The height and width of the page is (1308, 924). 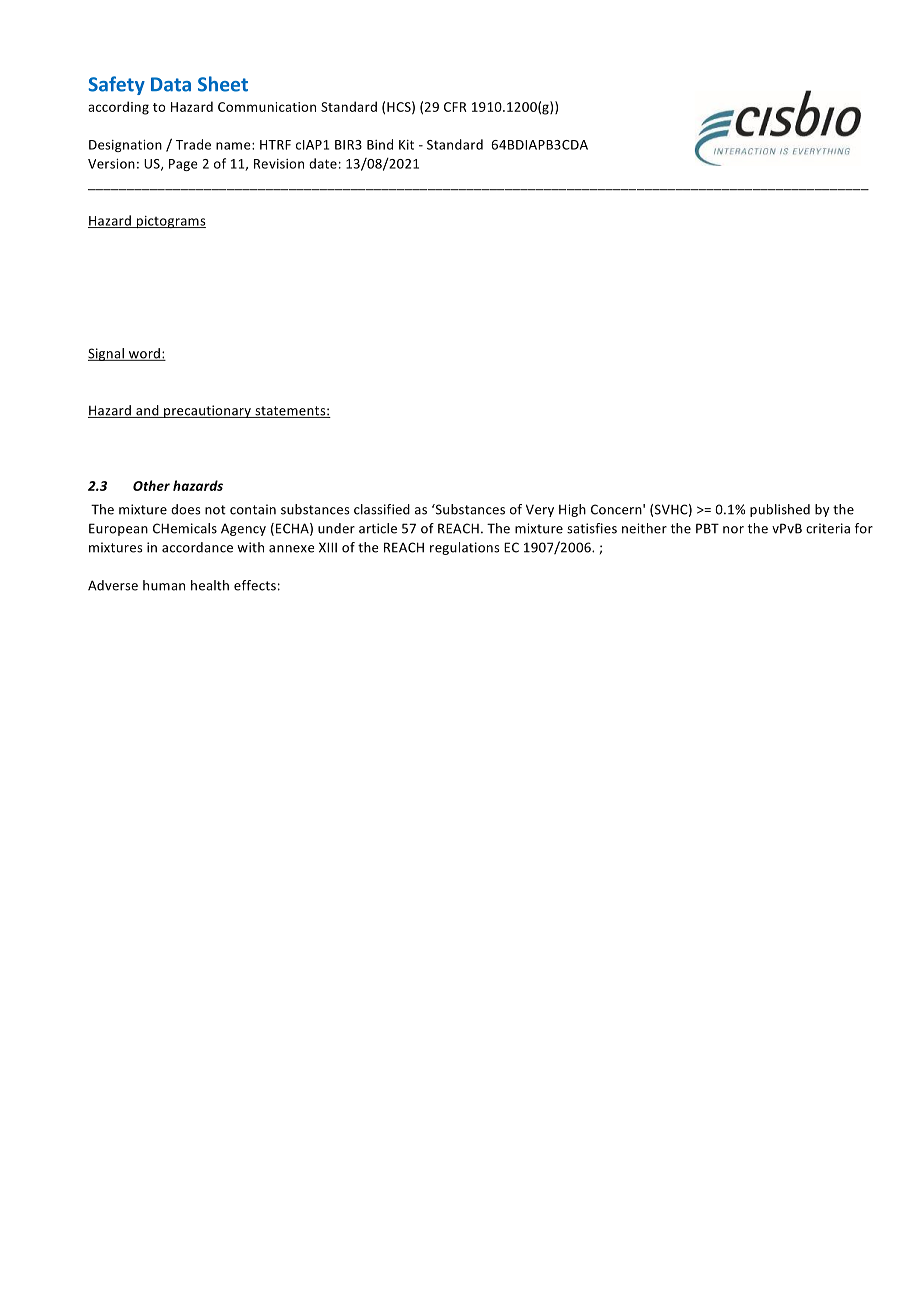 What do you see at coordinates (144, 354) in the page?
I see `word` at bounding box center [144, 354].
